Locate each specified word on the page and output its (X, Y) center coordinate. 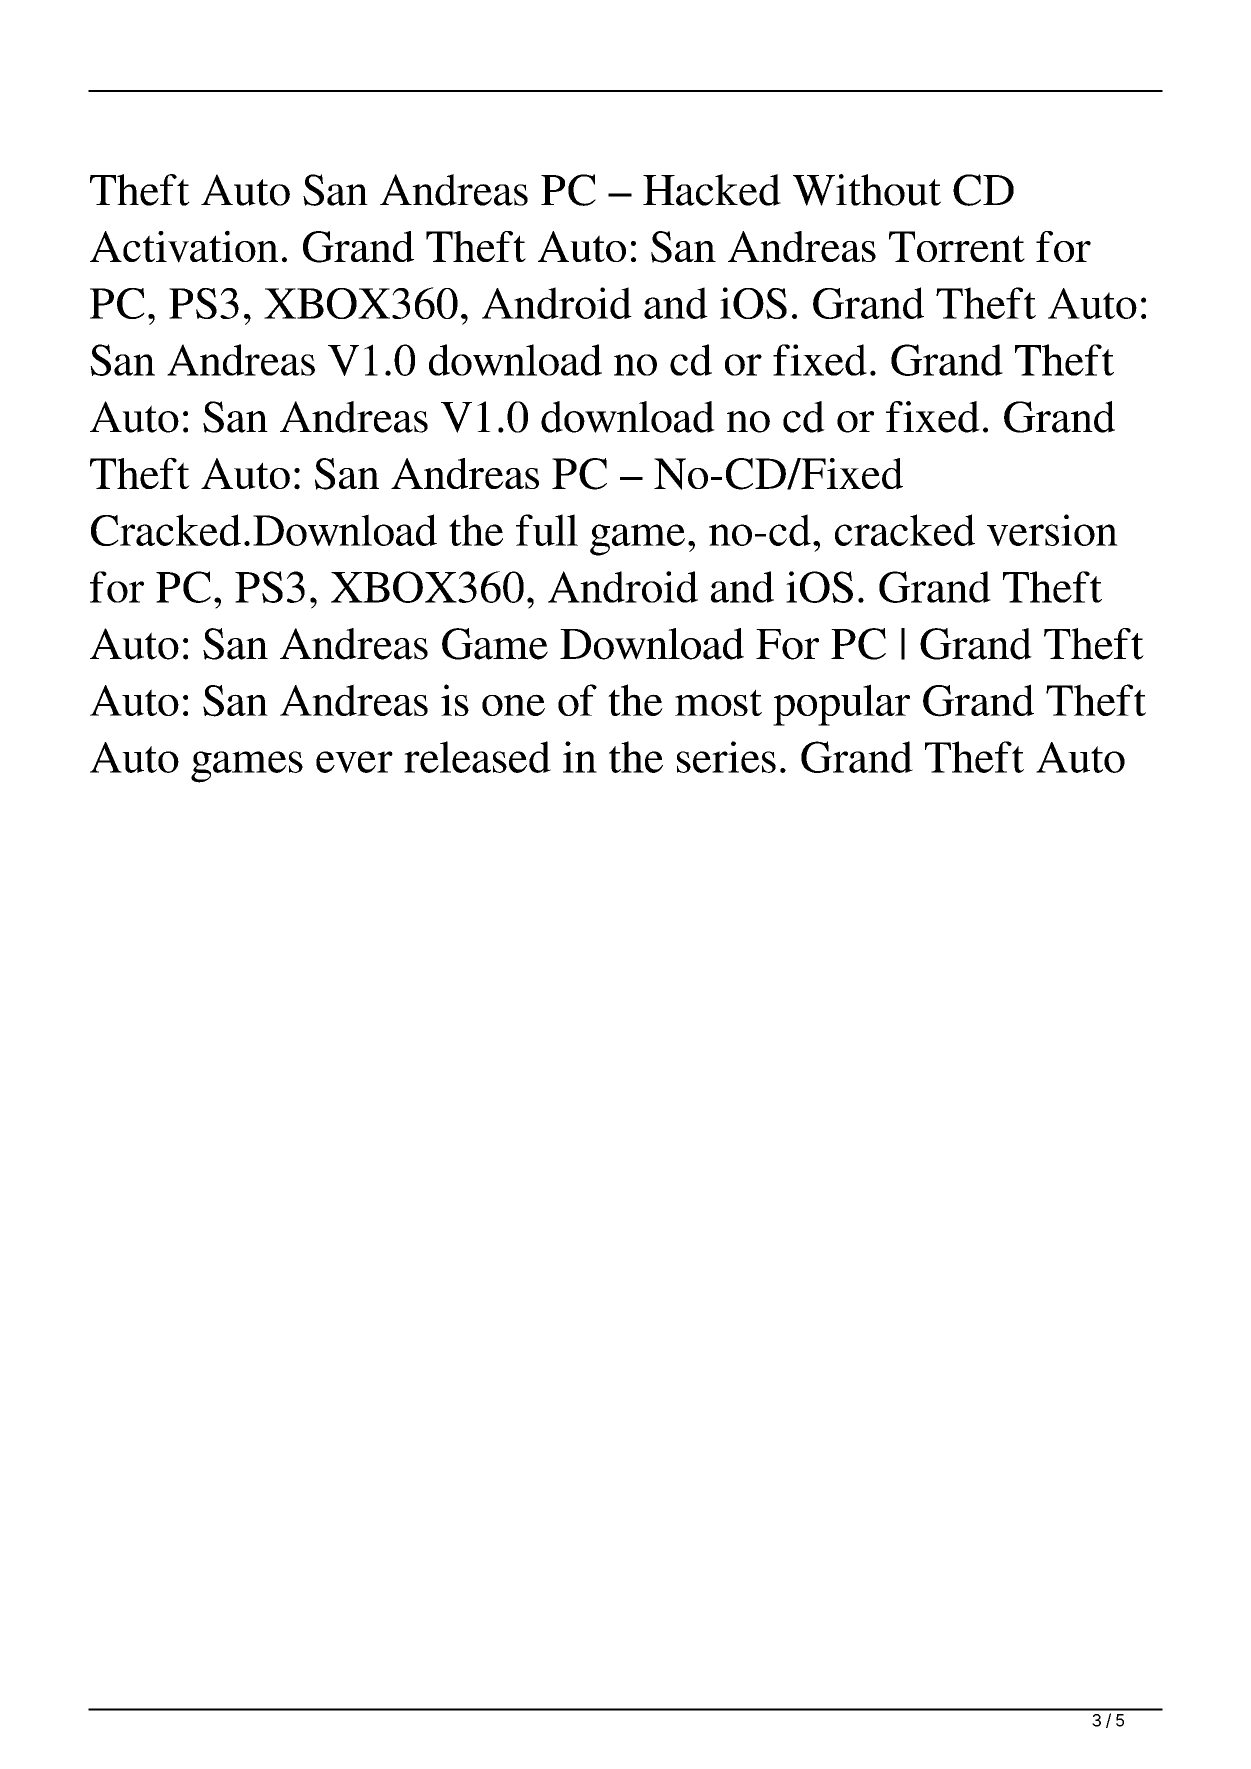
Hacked (712, 190)
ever (354, 762)
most (718, 702)
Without (867, 190)
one (513, 705)
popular (841, 705)
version (1052, 530)
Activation (184, 246)
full (547, 530)
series (726, 757)
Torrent (957, 246)
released (477, 757)
